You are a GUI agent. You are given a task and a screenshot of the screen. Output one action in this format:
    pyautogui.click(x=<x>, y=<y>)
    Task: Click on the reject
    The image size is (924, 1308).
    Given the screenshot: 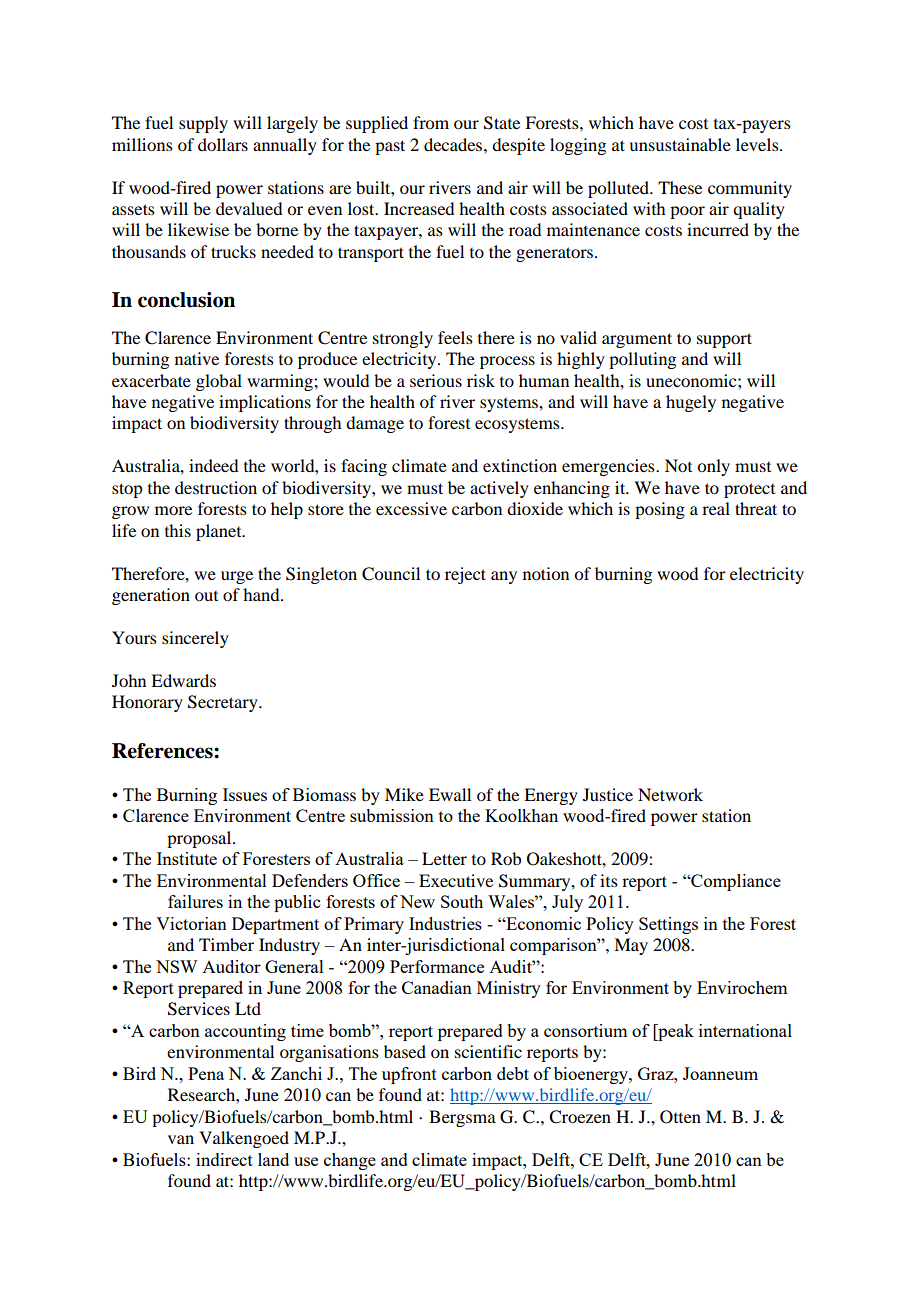 What is the action you would take?
    pyautogui.click(x=465, y=575)
